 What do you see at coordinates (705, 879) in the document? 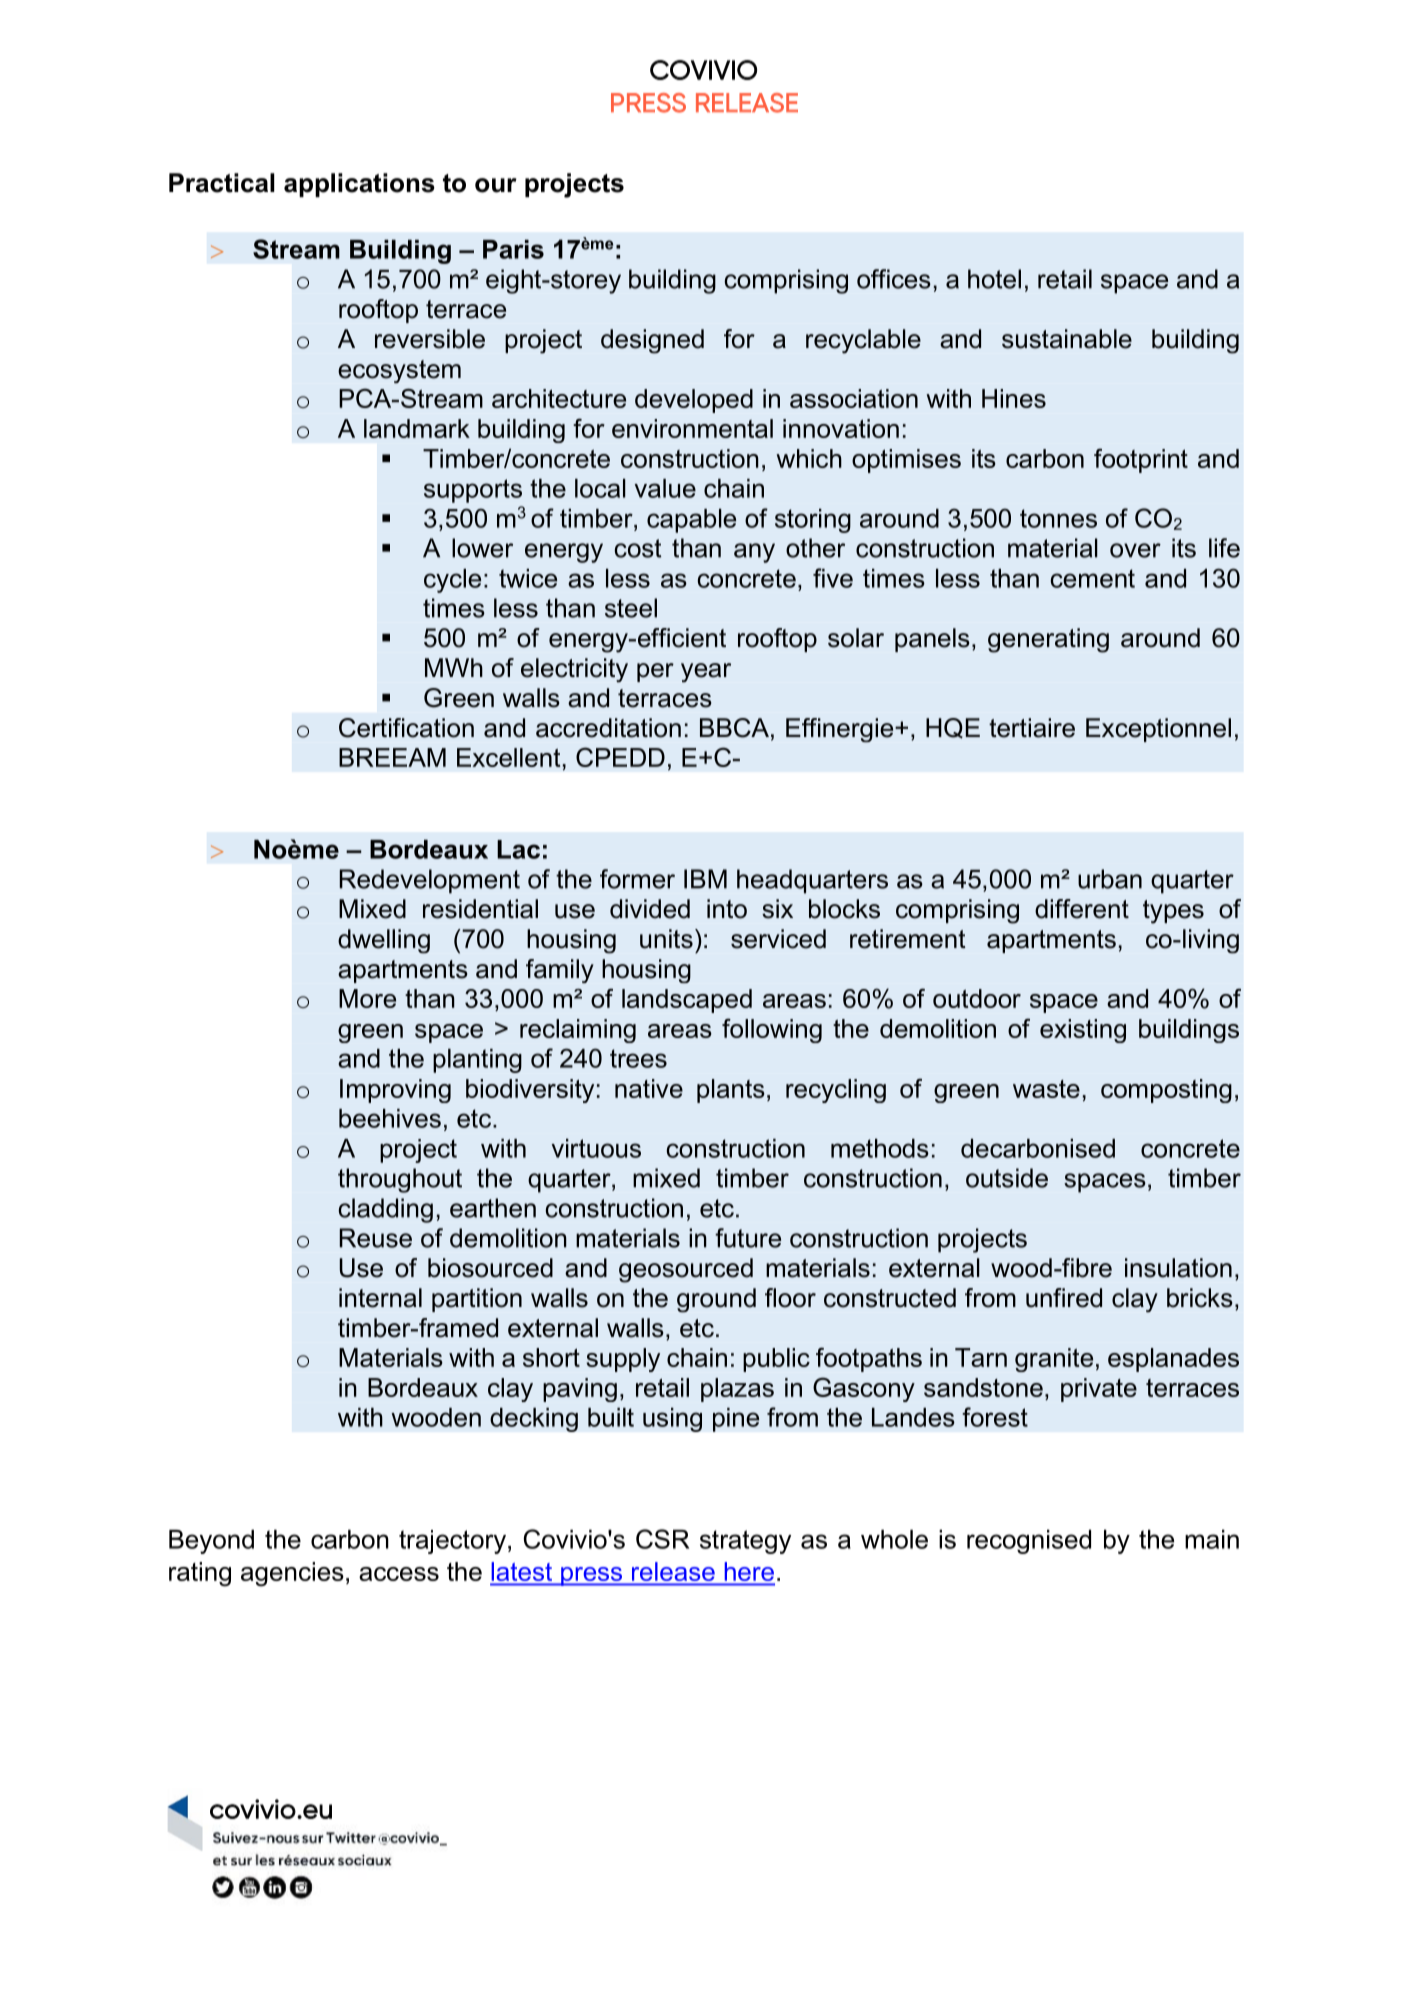
I see `IBM` at bounding box center [705, 879].
